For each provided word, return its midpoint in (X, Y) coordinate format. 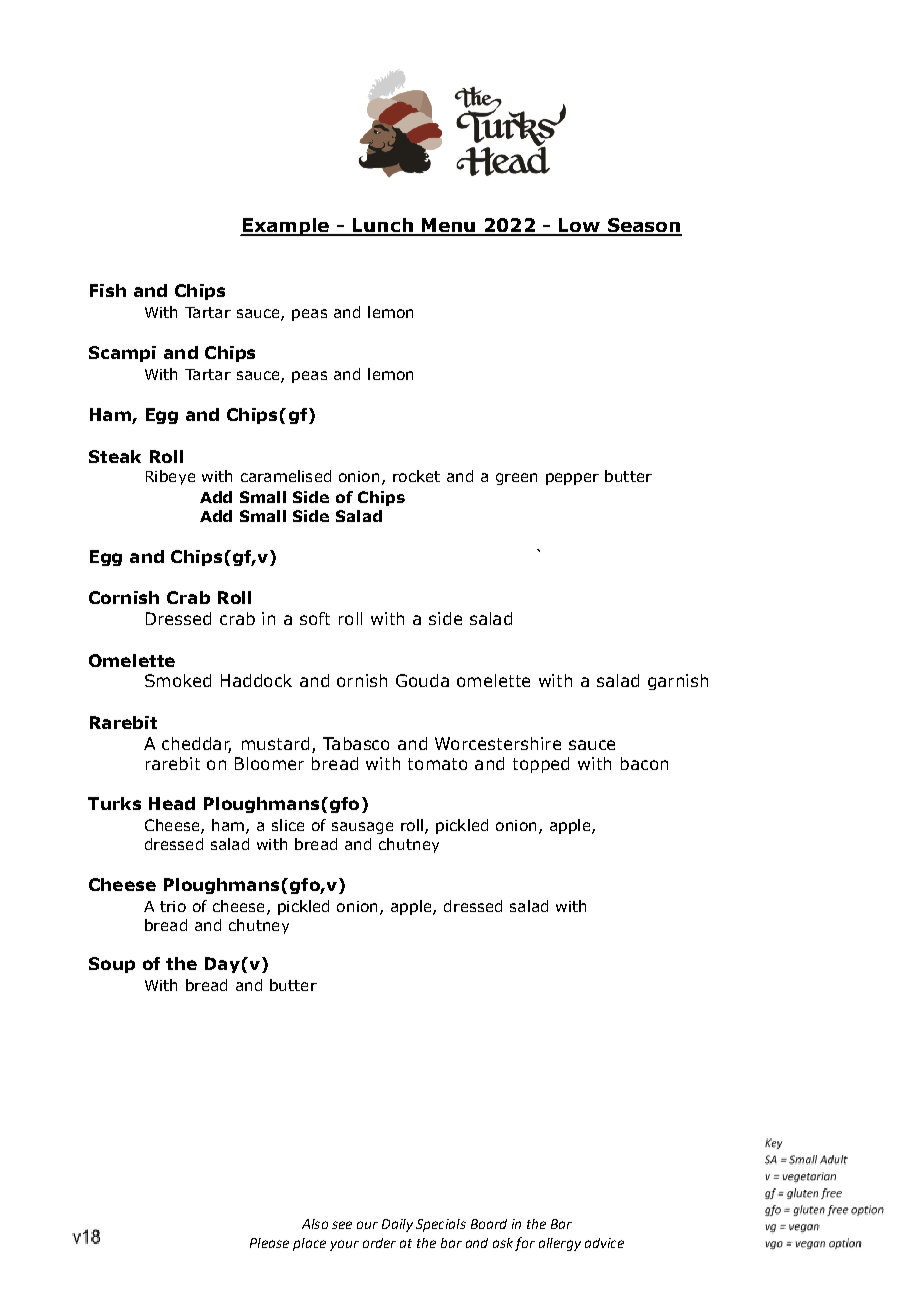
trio (173, 906)
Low (579, 226)
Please (269, 1243)
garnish (678, 682)
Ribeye (170, 477)
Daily (397, 1225)
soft (315, 618)
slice (288, 825)
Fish (108, 290)
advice (604, 1243)
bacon (644, 763)
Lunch (383, 226)
